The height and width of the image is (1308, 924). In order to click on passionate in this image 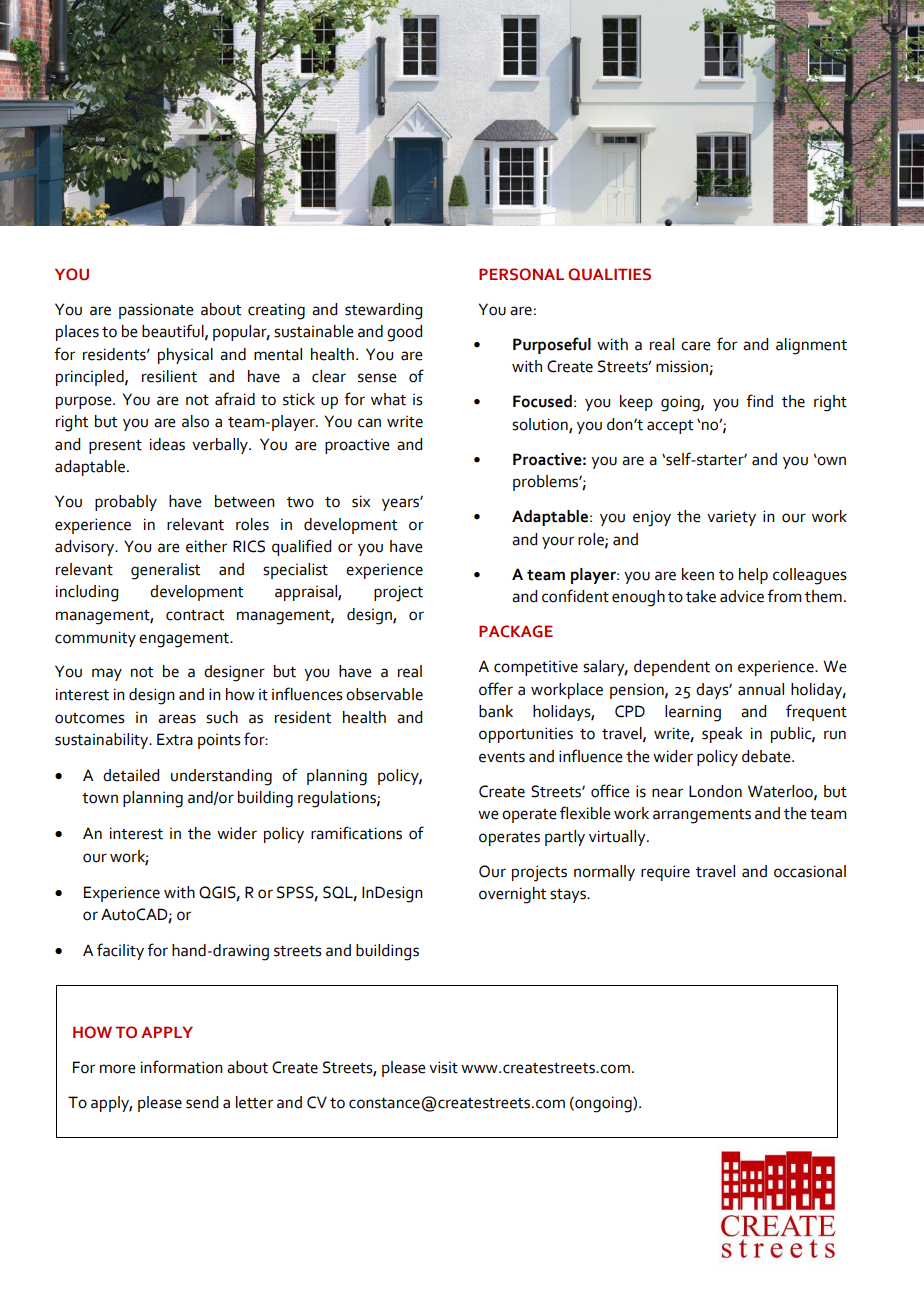, I will do `click(156, 311)`.
